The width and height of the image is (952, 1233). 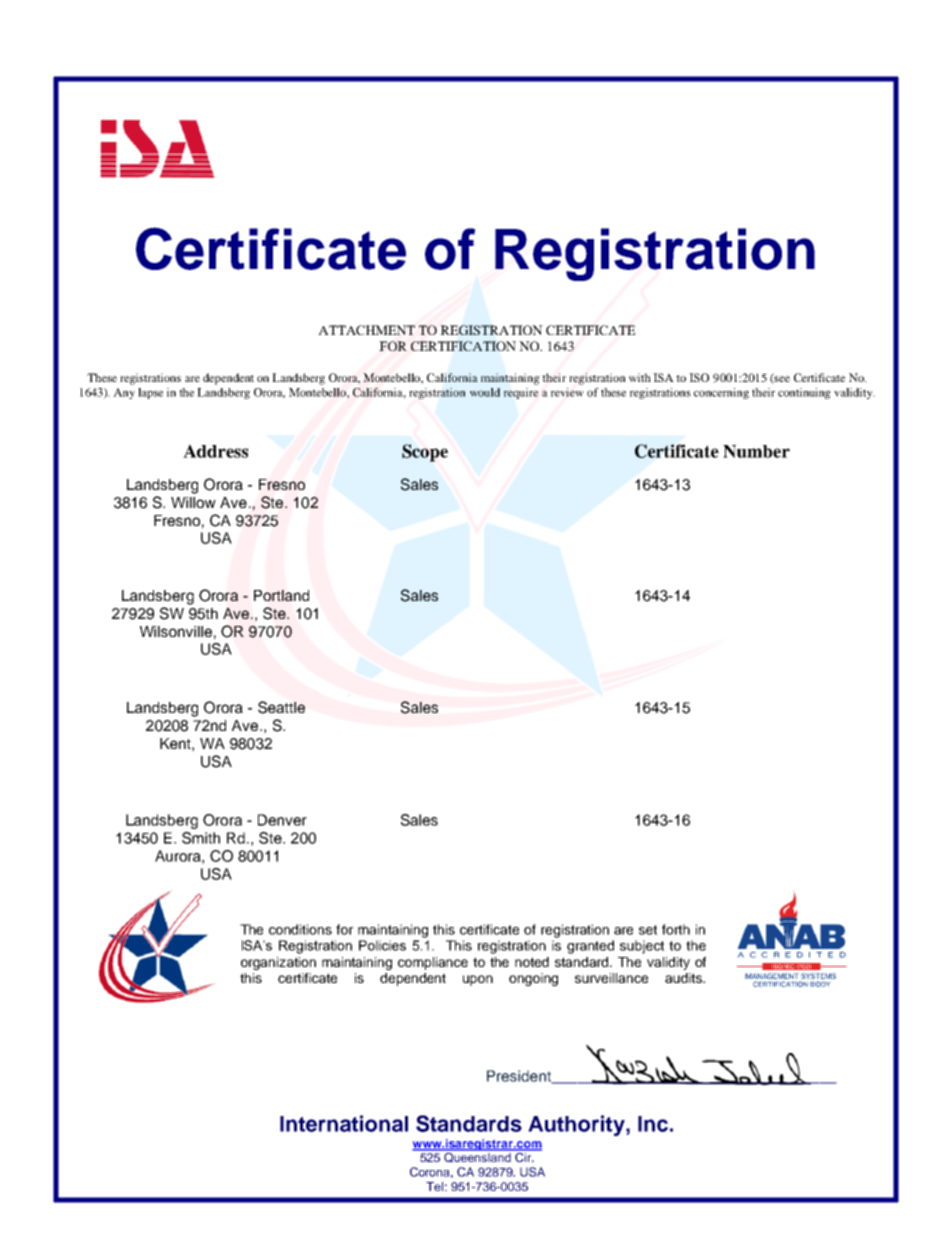 I want to click on International, so click(x=344, y=1123).
